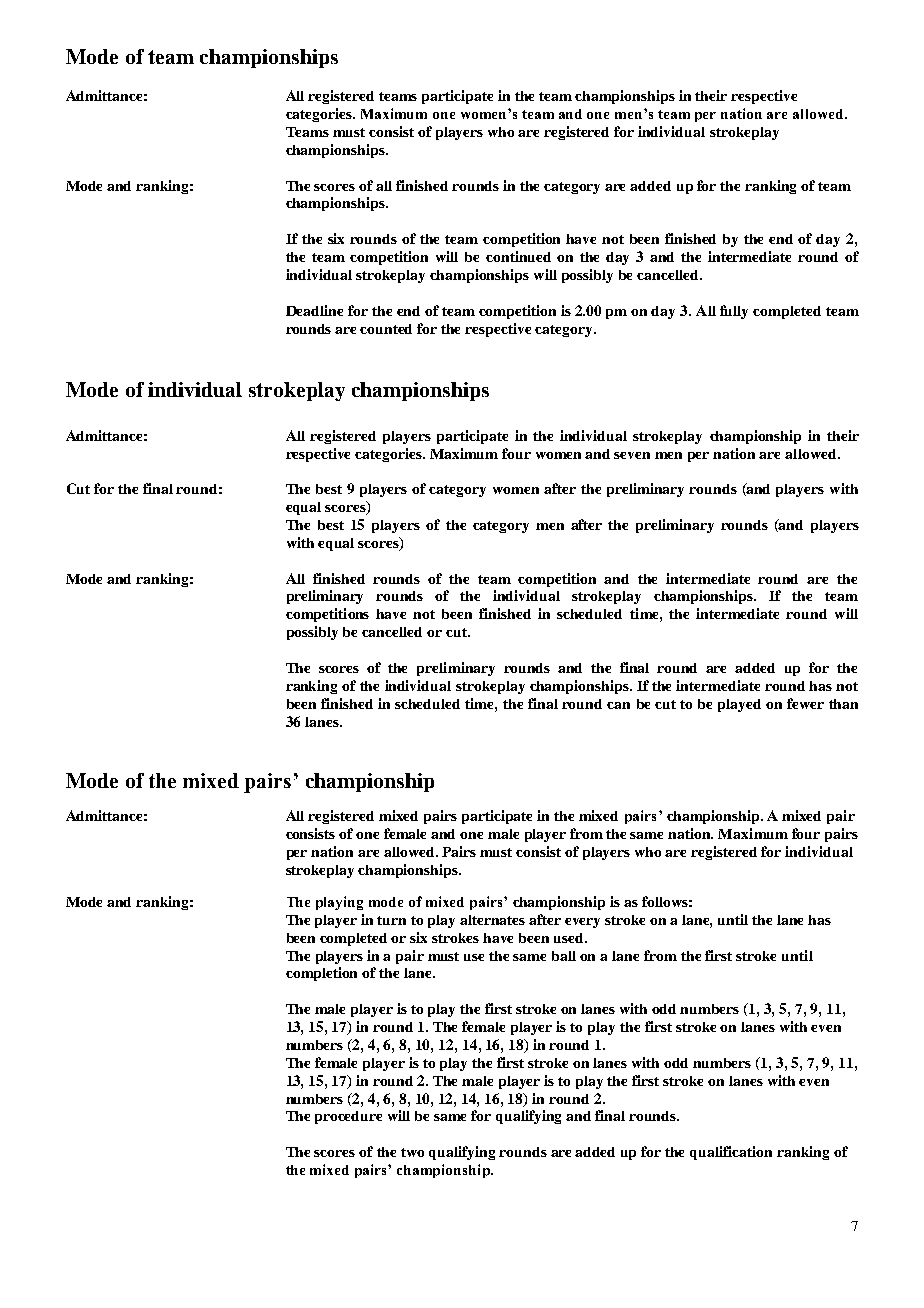 Image resolution: width=924 pixels, height=1308 pixels. Describe the element at coordinates (314, 310) in the screenshot. I see `Deadline` at that location.
